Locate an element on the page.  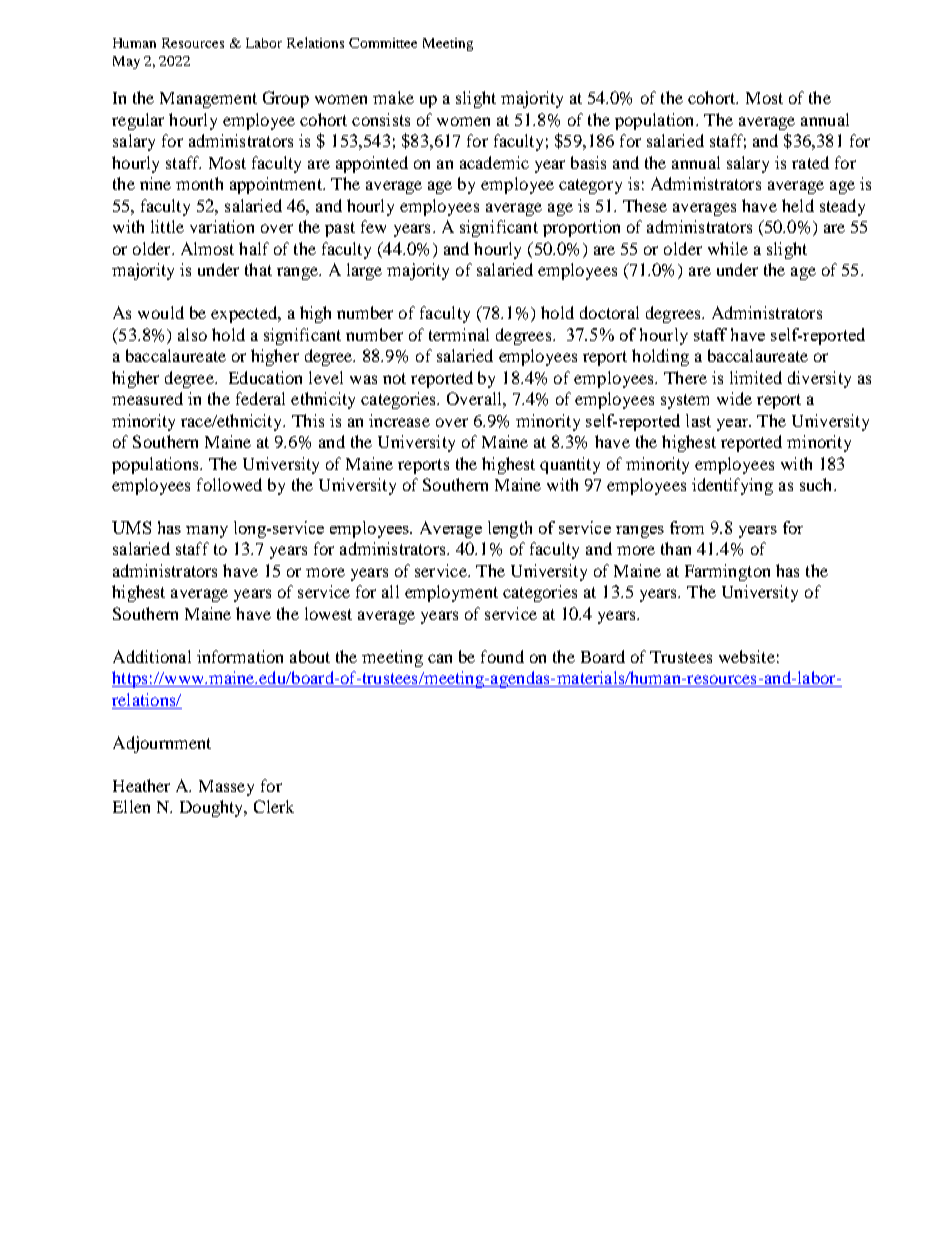
increase is located at coordinates (399, 420).
